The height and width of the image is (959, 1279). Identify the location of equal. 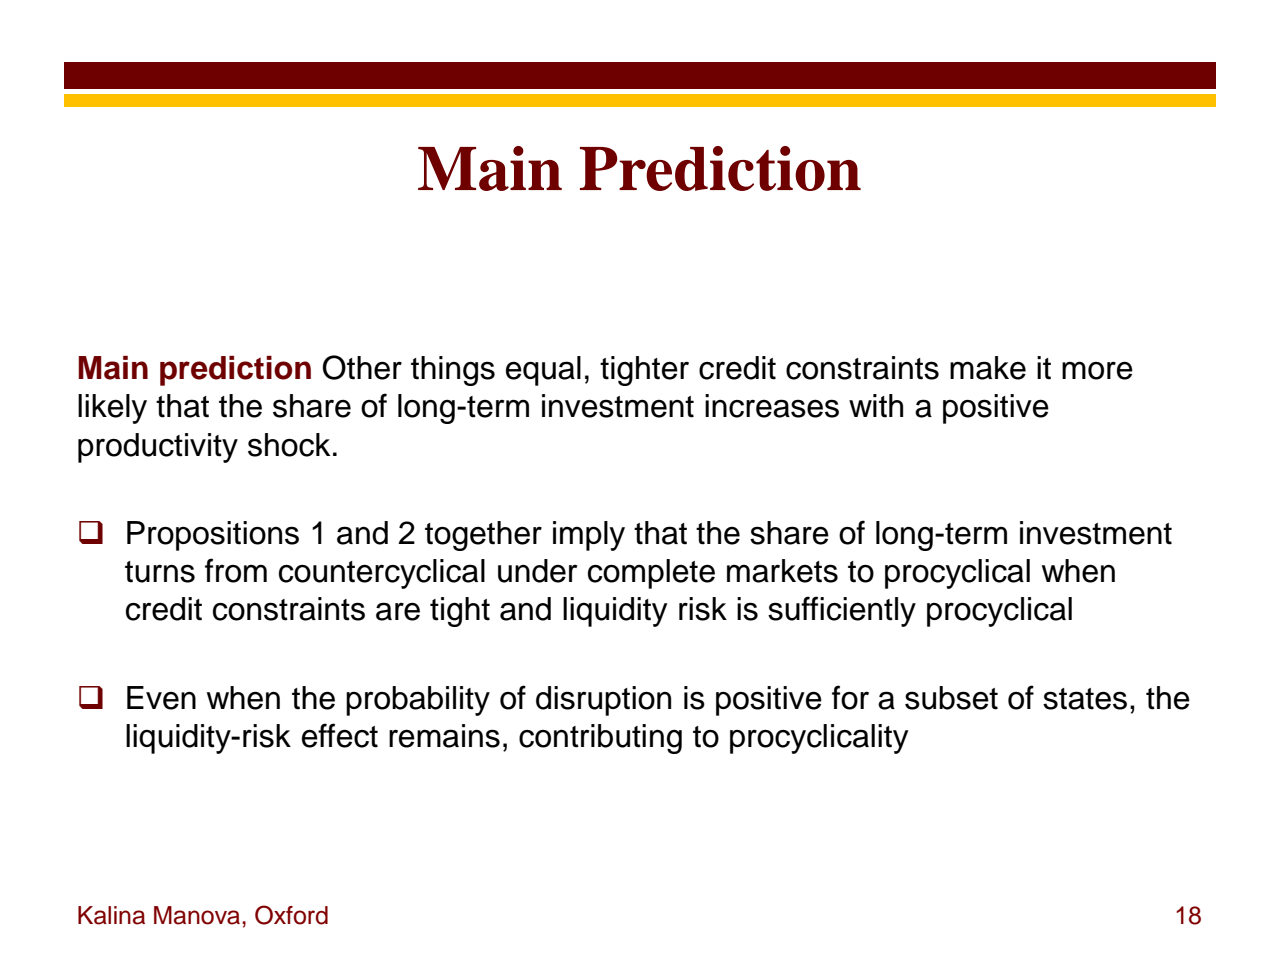
(543, 371).
